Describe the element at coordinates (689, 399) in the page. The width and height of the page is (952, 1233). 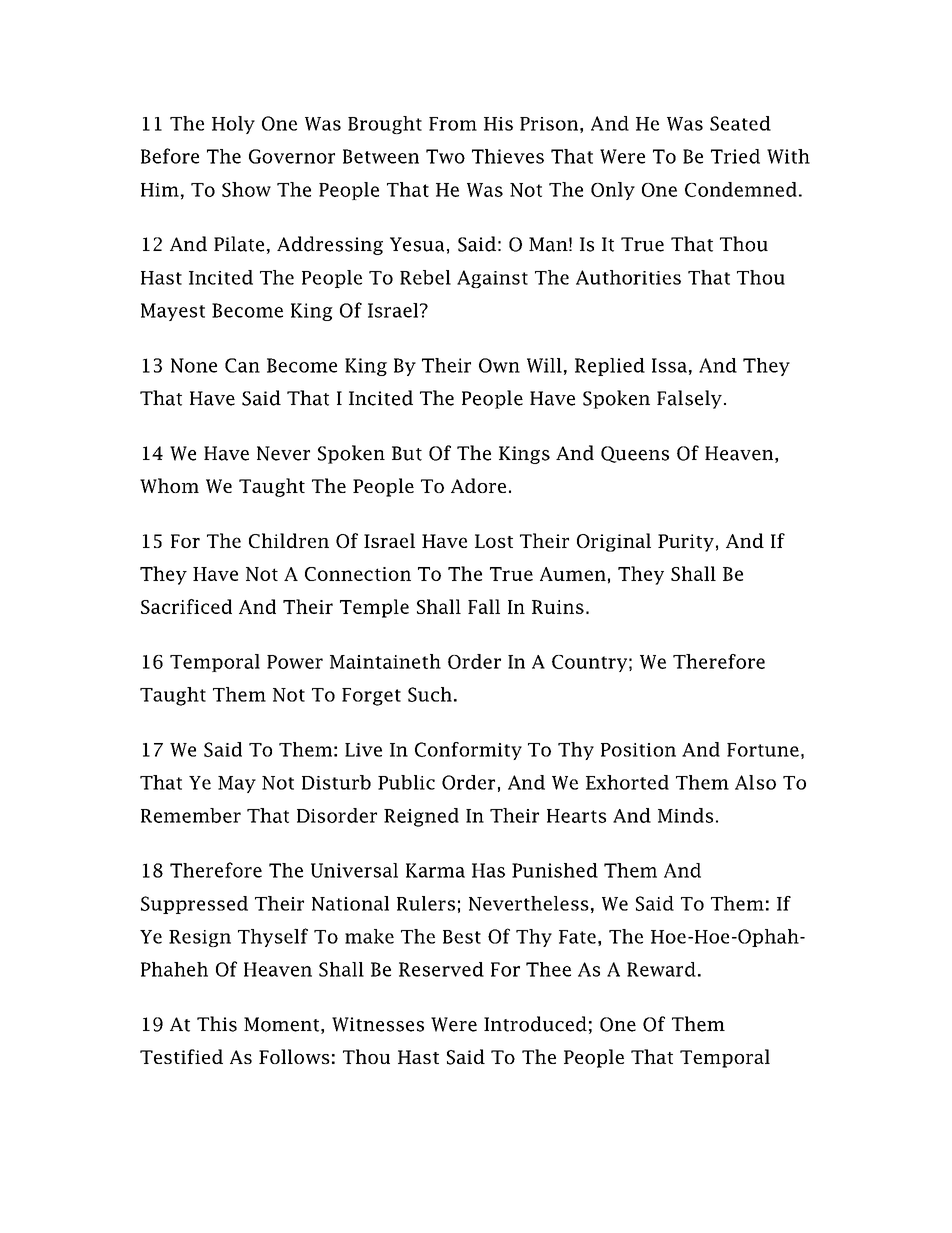
I see `Falsely` at that location.
